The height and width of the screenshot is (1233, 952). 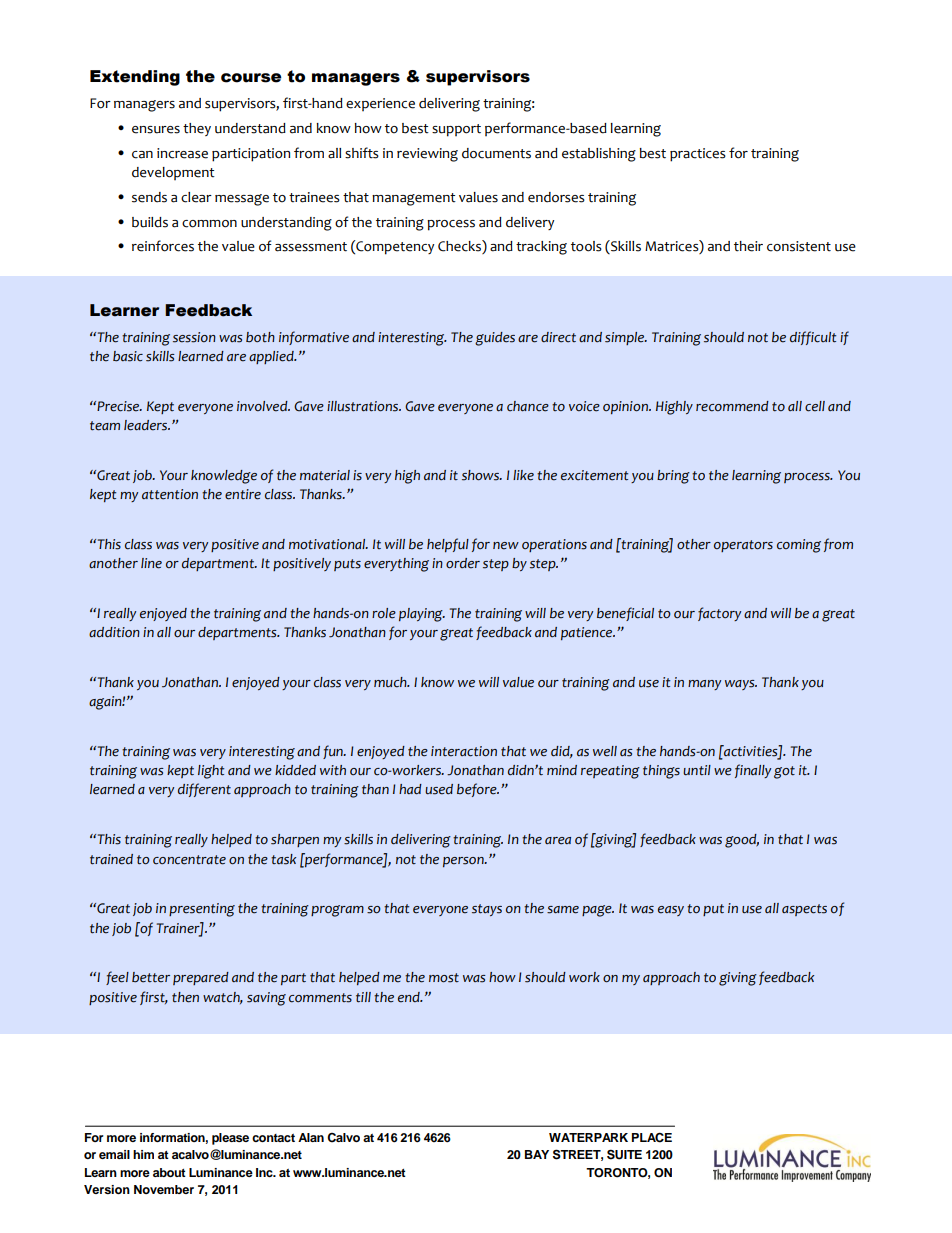 What do you see at coordinates (698, 155) in the screenshot?
I see `practices` at bounding box center [698, 155].
